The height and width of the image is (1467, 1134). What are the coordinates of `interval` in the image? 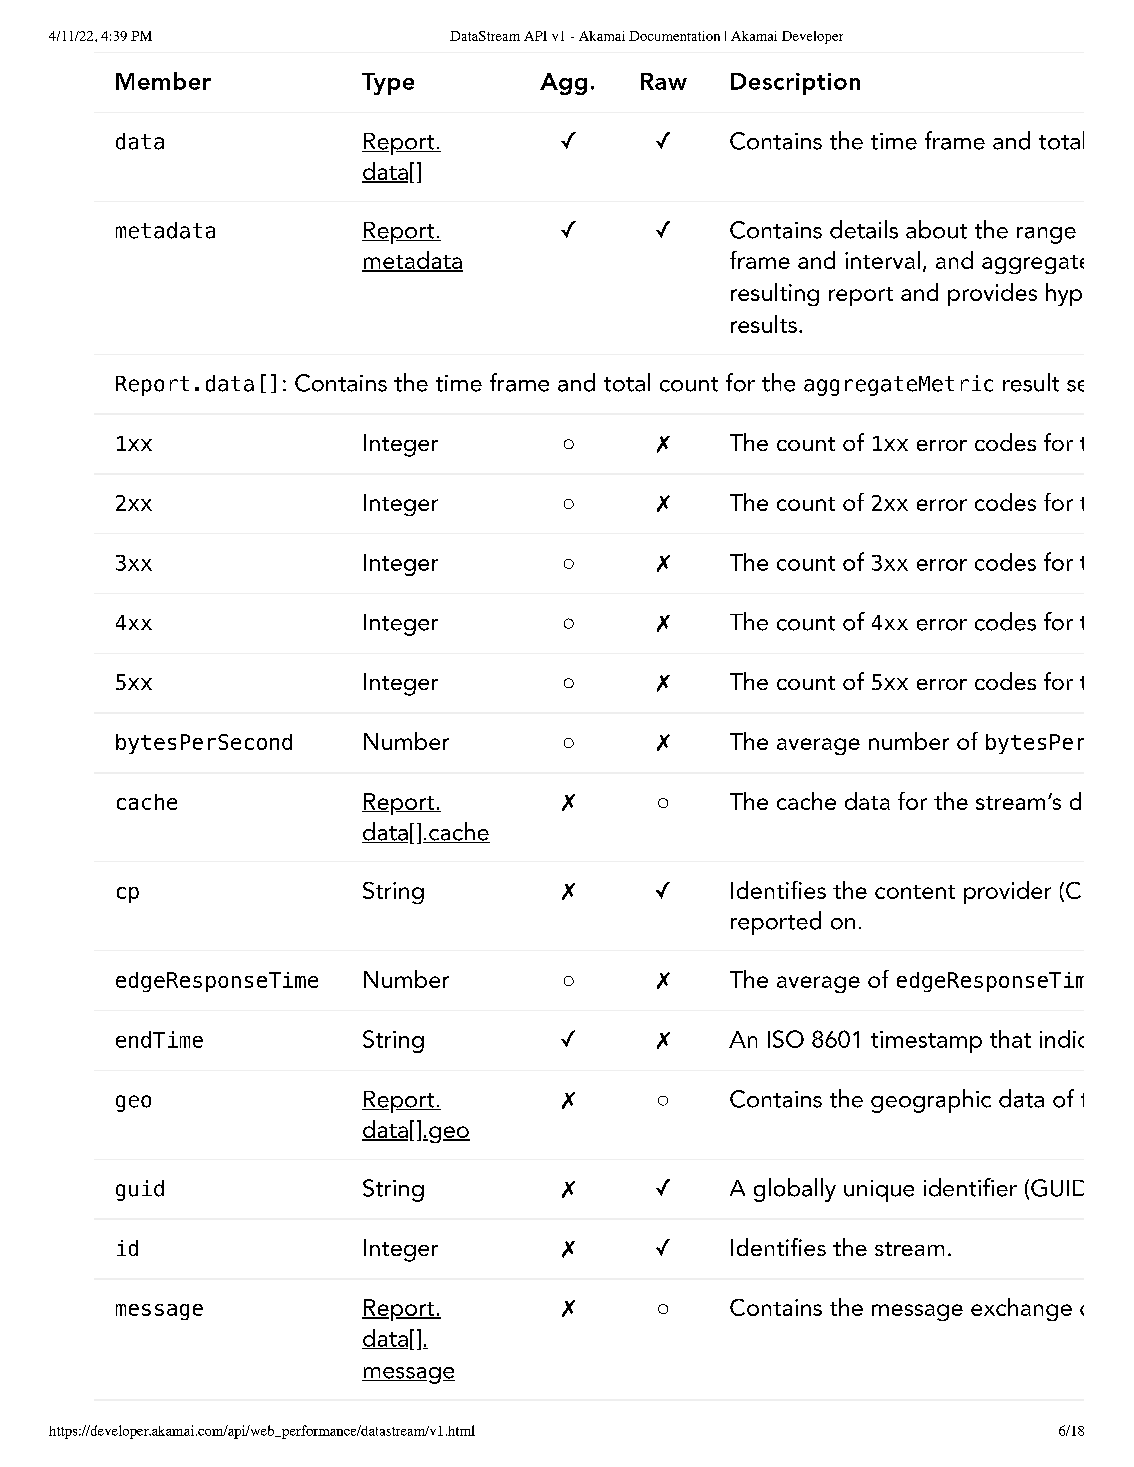 It's located at (882, 260).
